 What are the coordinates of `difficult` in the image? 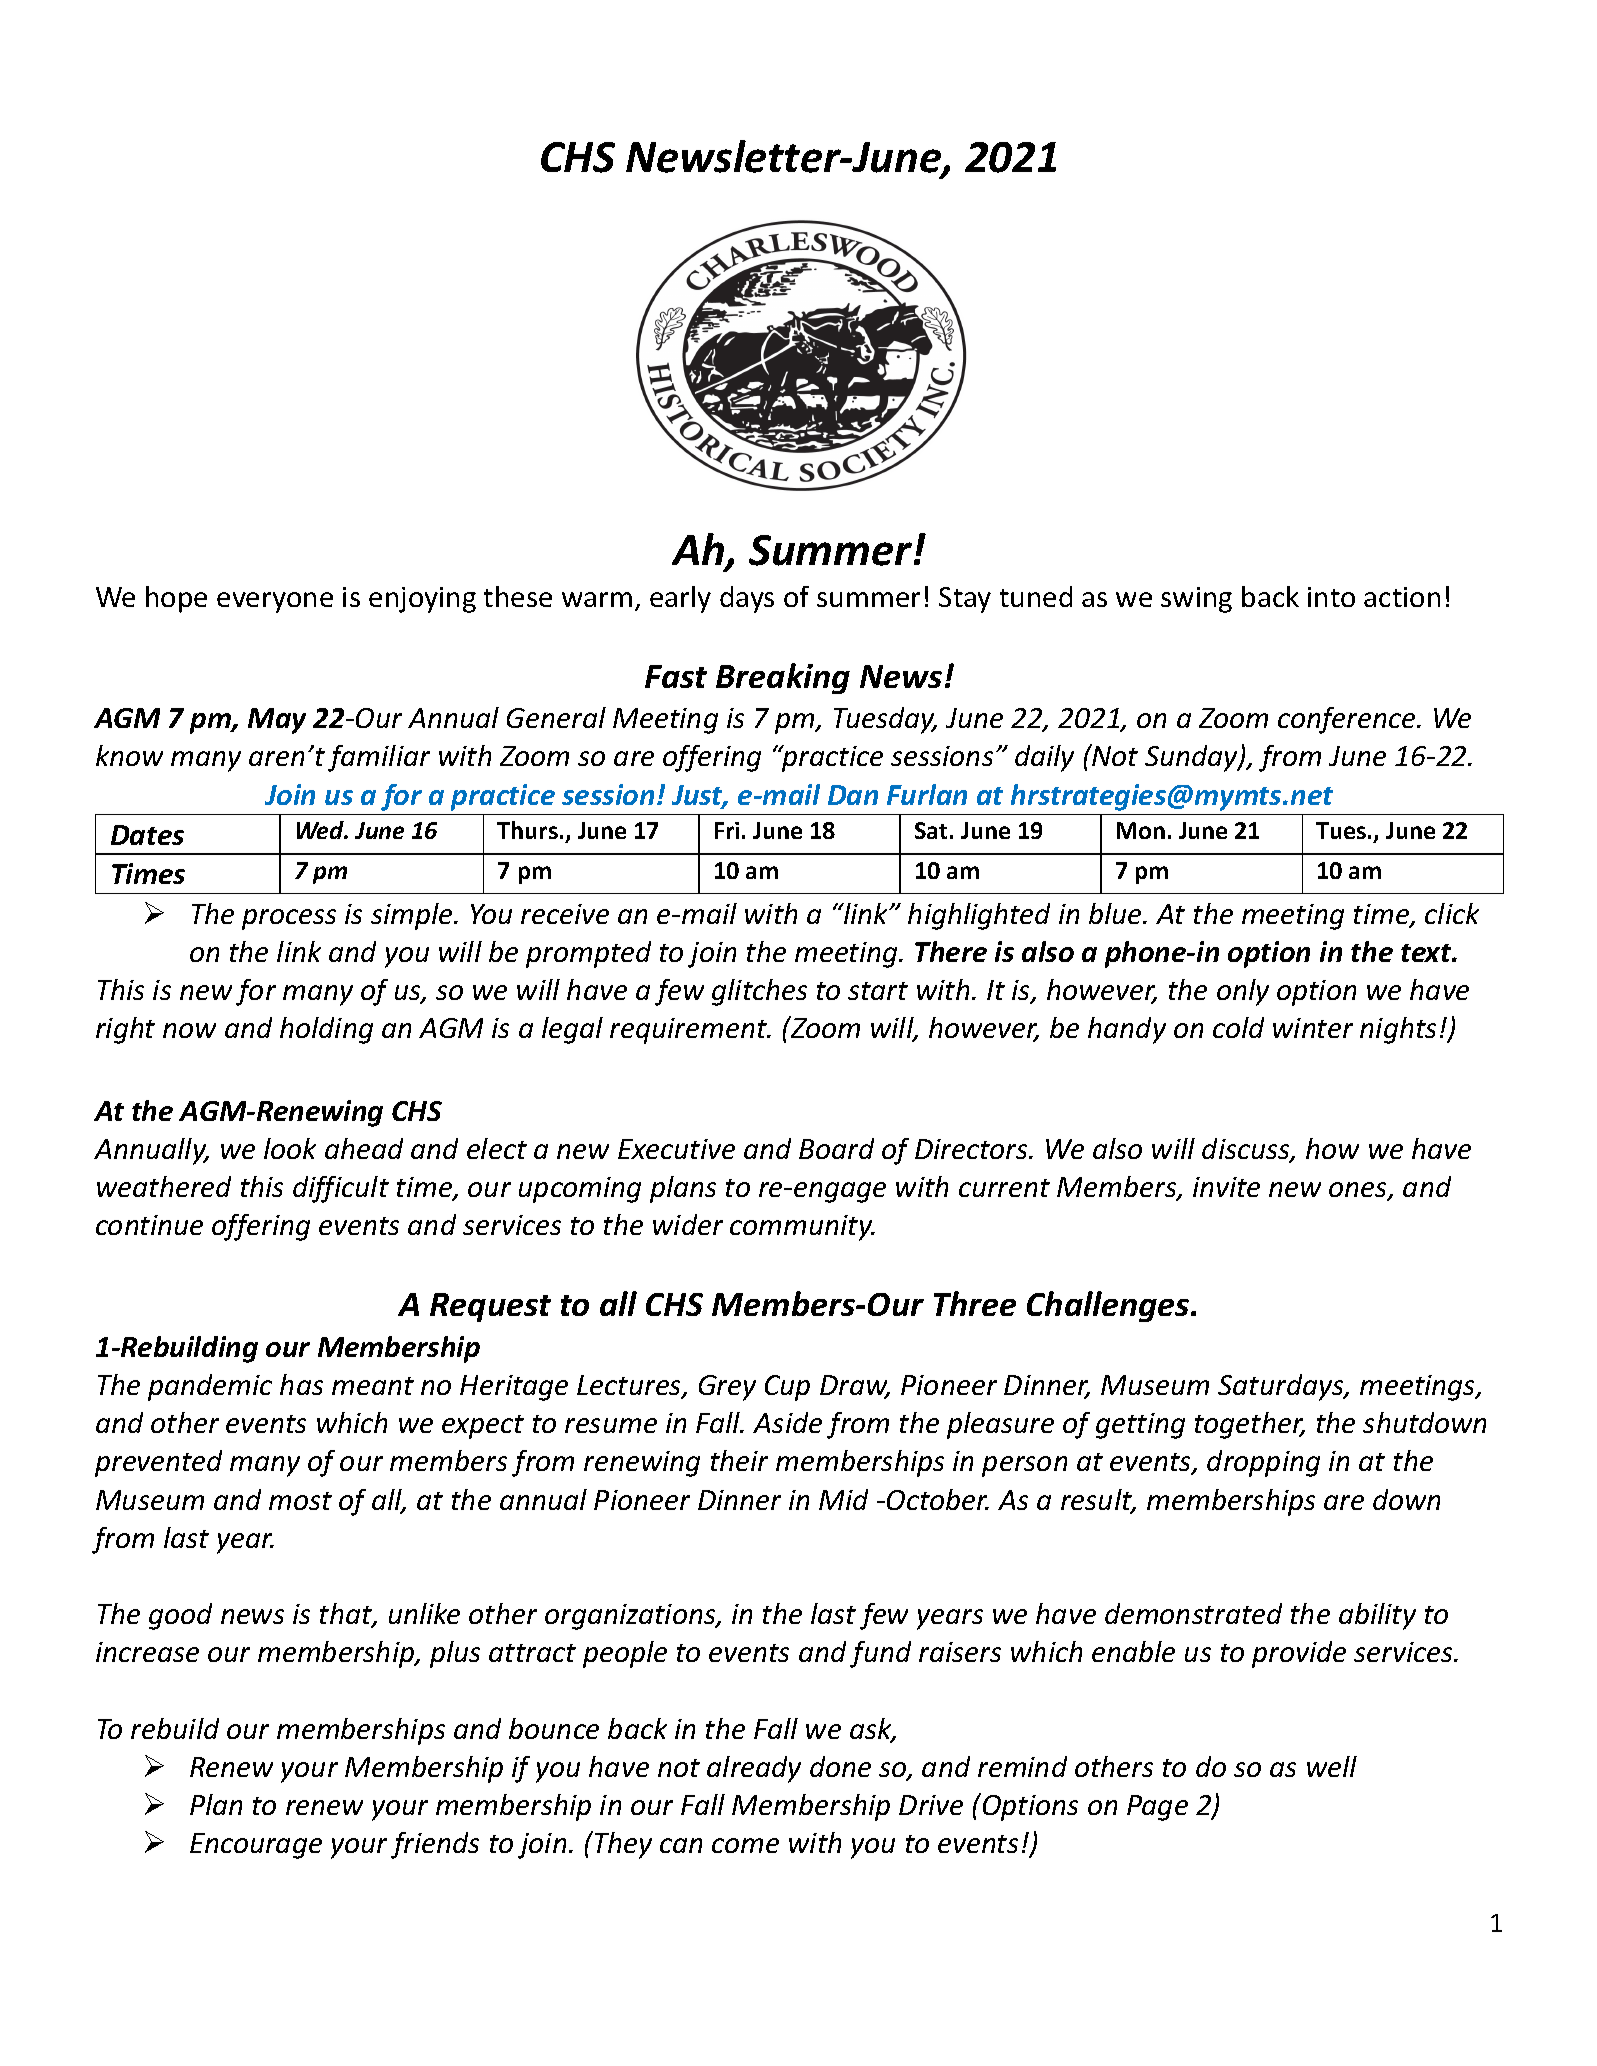 It's located at (341, 1189).
